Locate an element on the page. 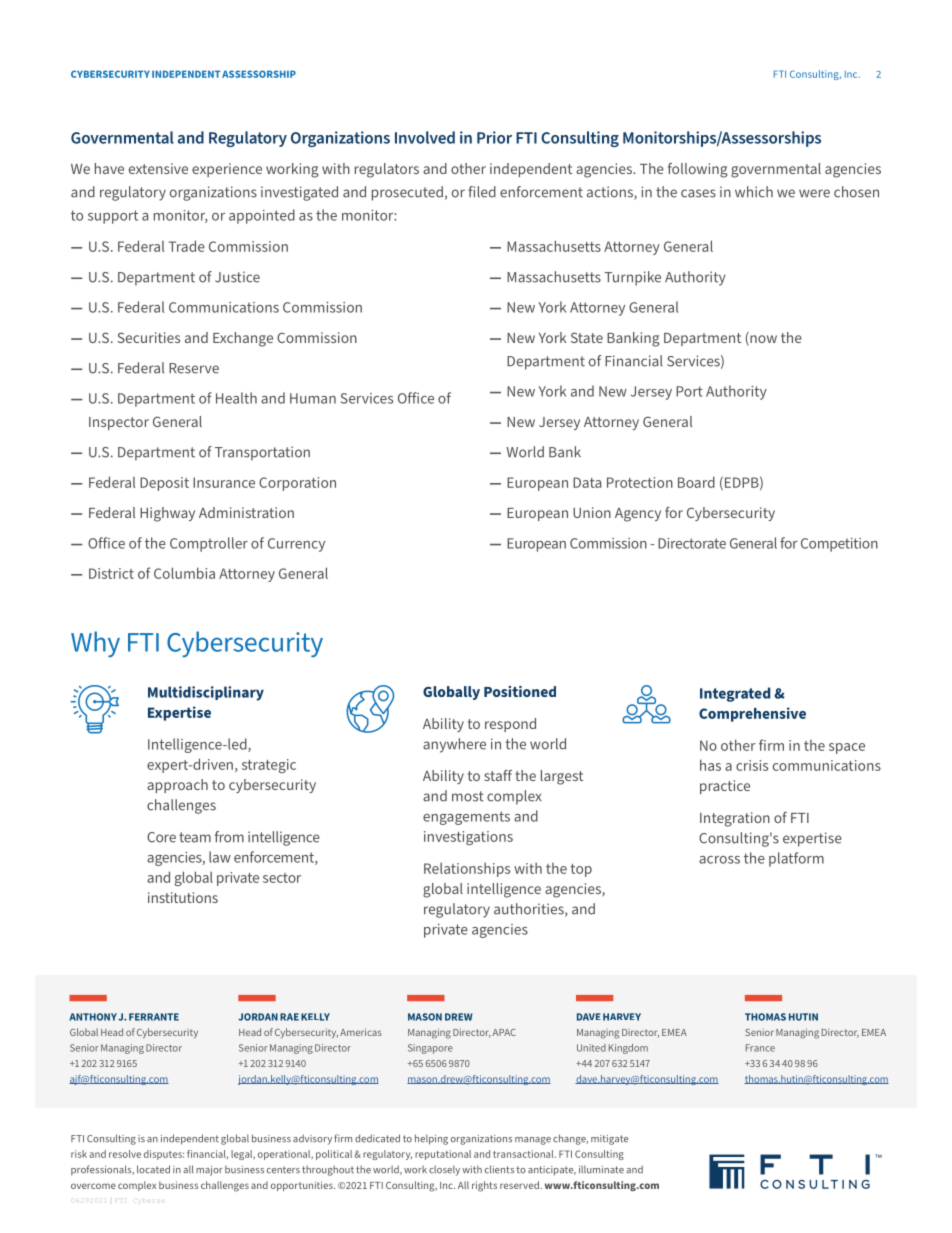  Core is located at coordinates (161, 837).
